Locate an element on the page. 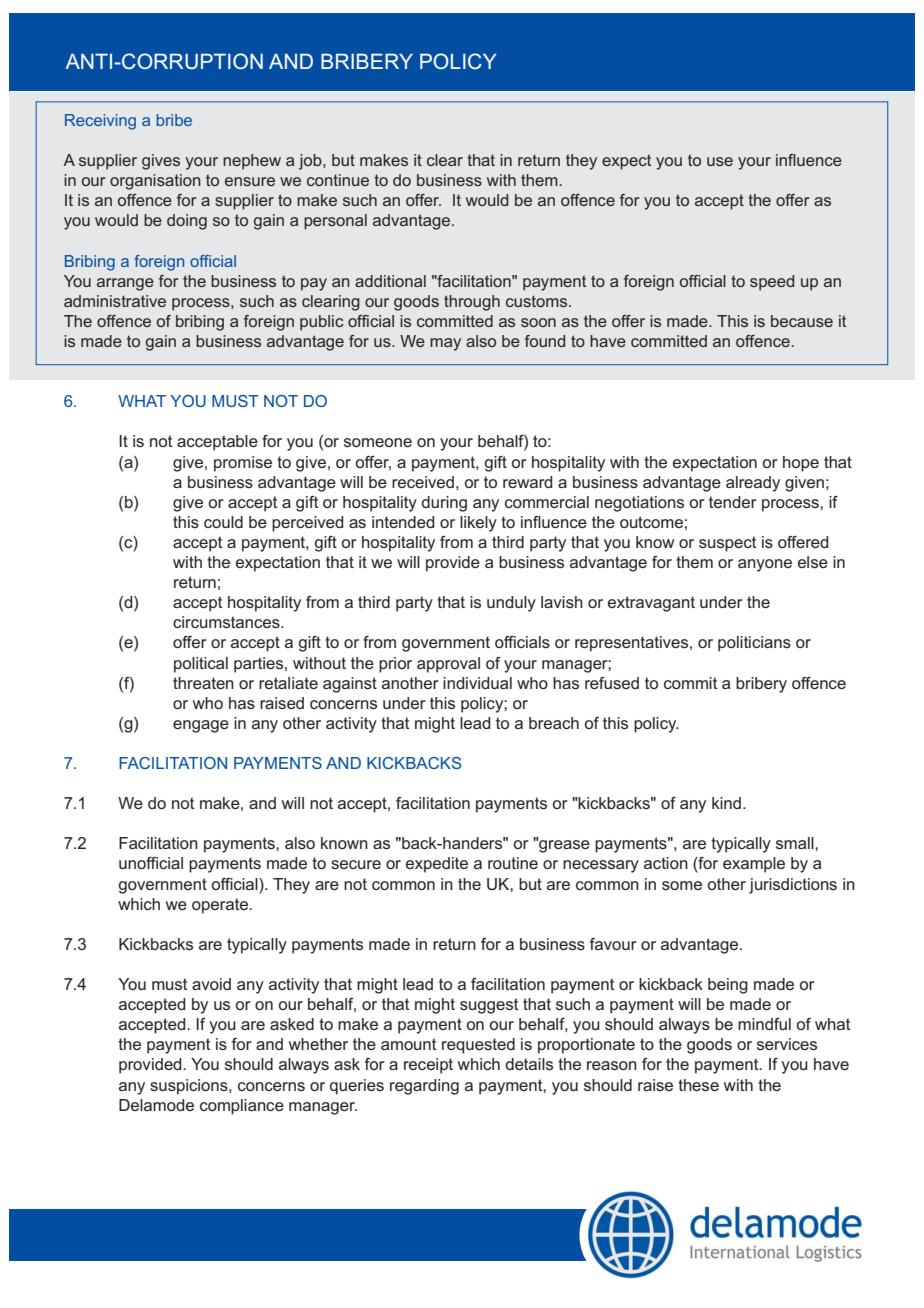 The height and width of the page is (1308, 924). speed is located at coordinates (772, 283).
